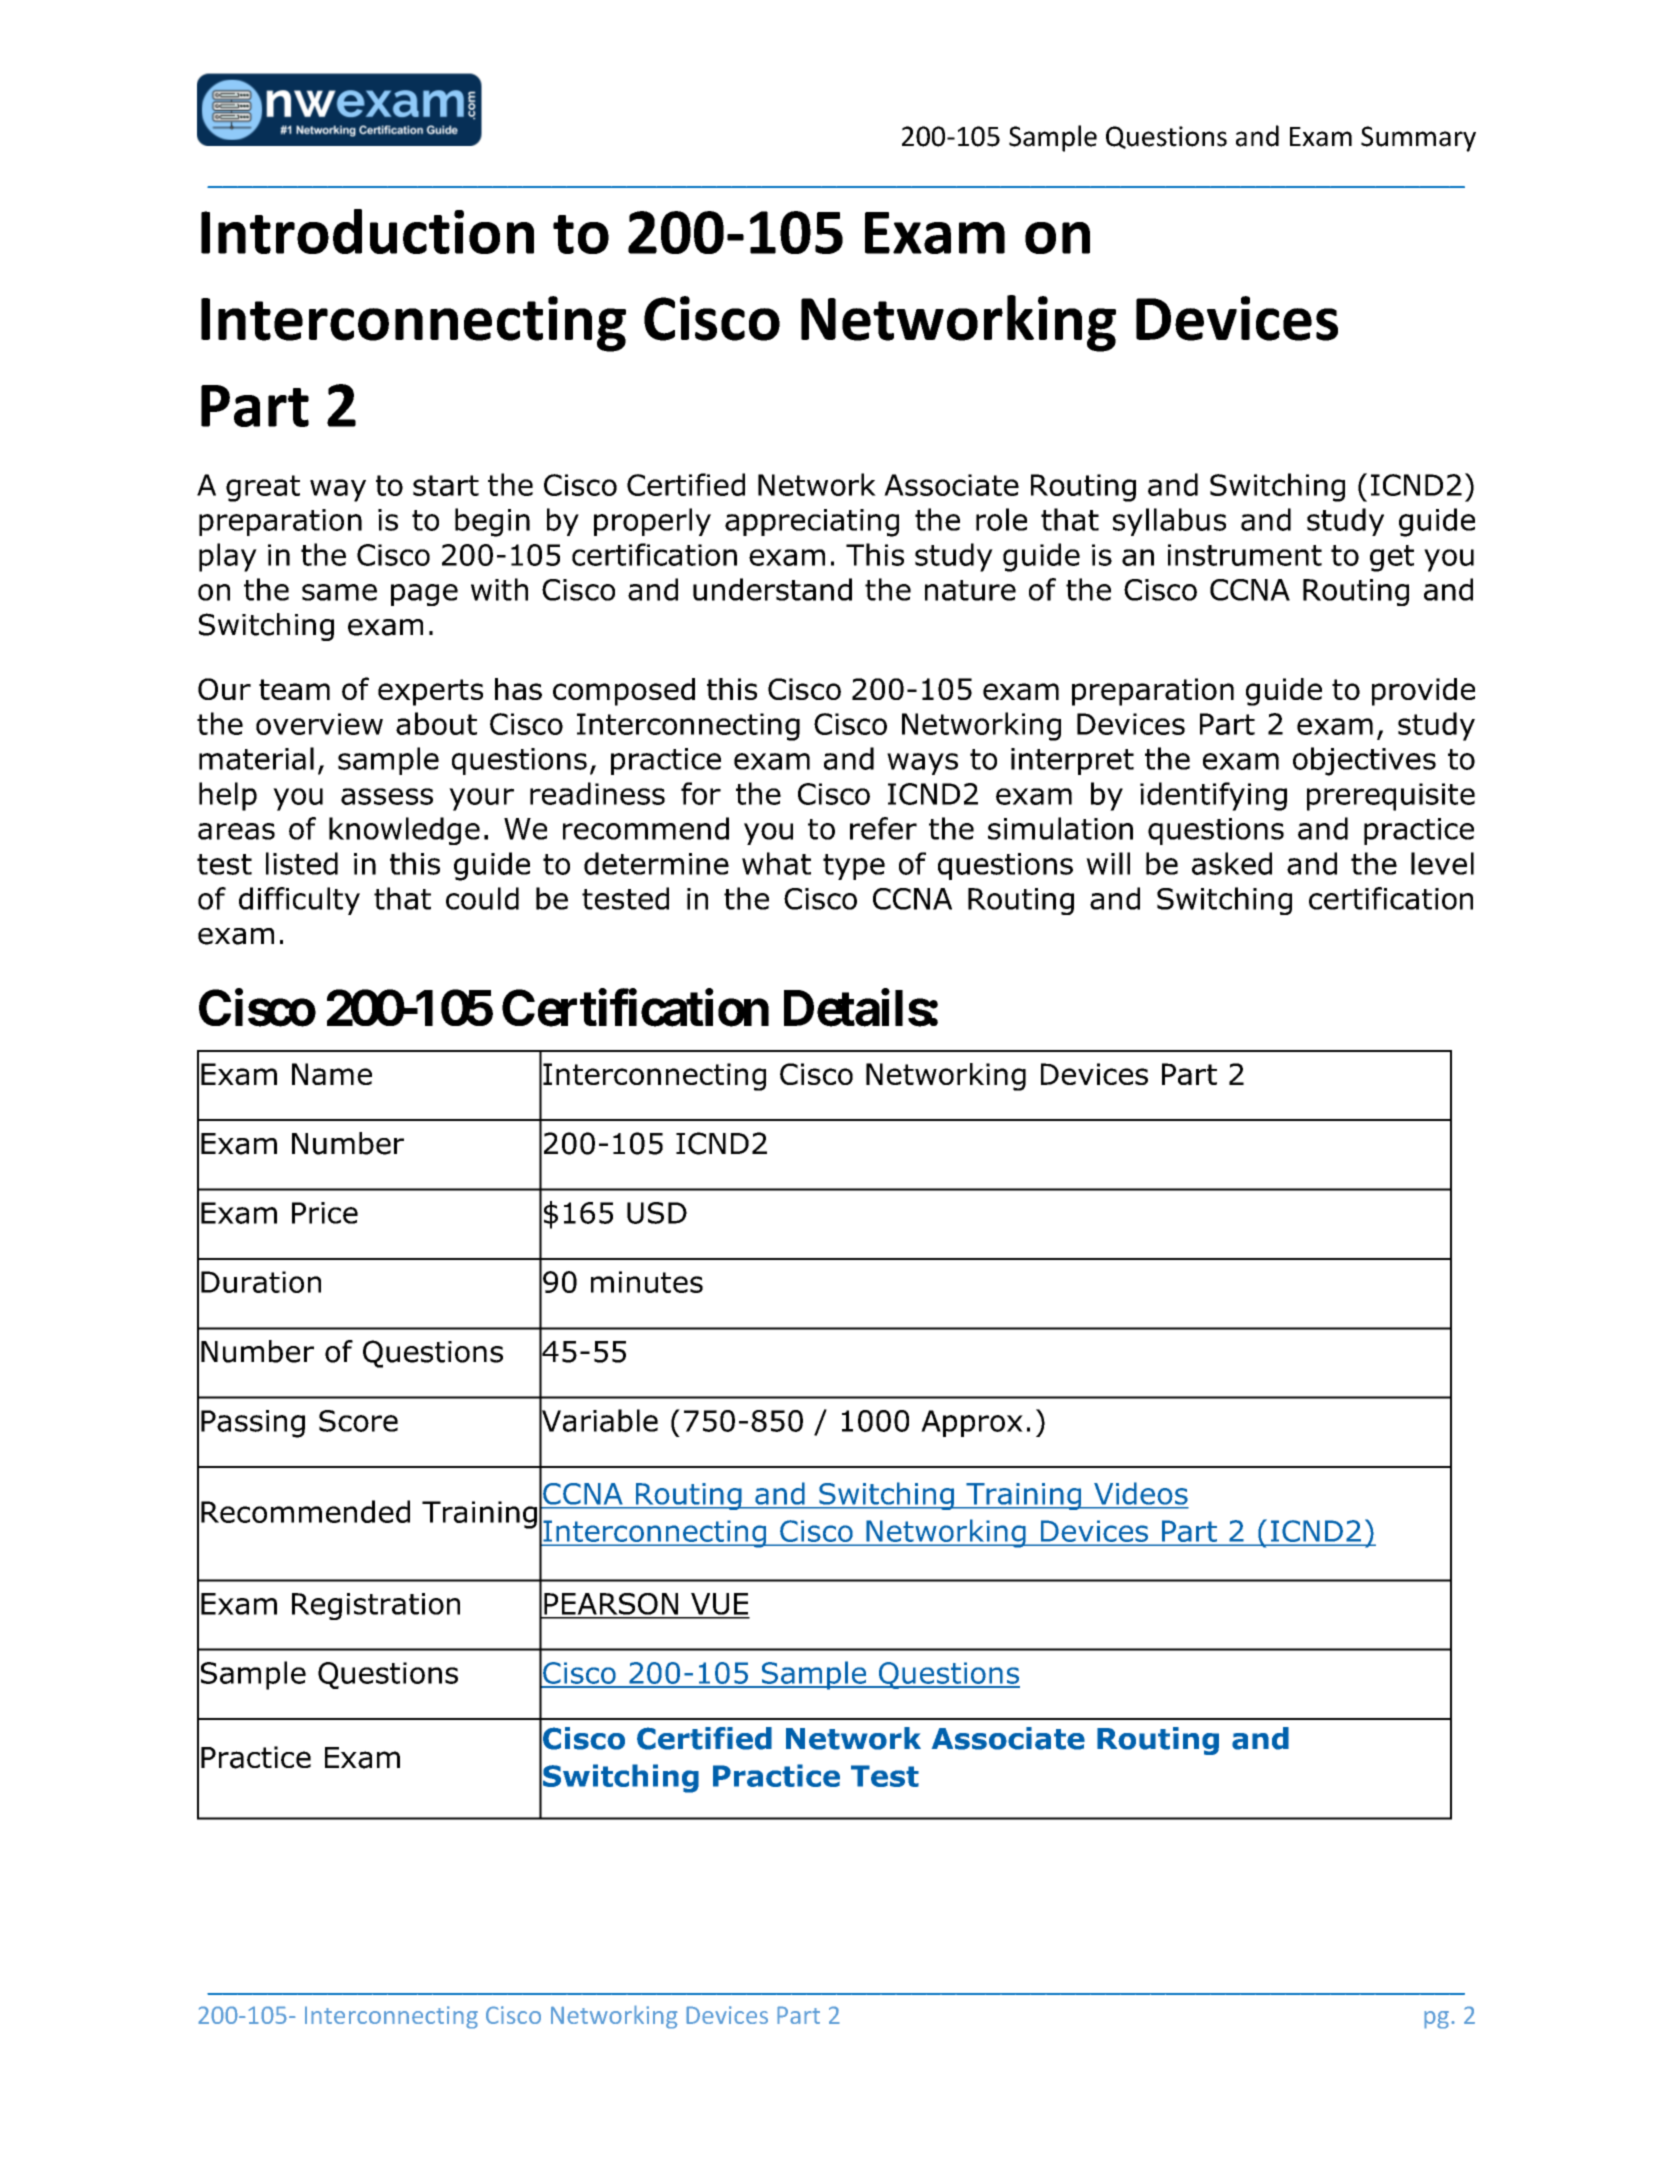 The width and height of the image is (1673, 2166). I want to click on asked, so click(1232, 863).
